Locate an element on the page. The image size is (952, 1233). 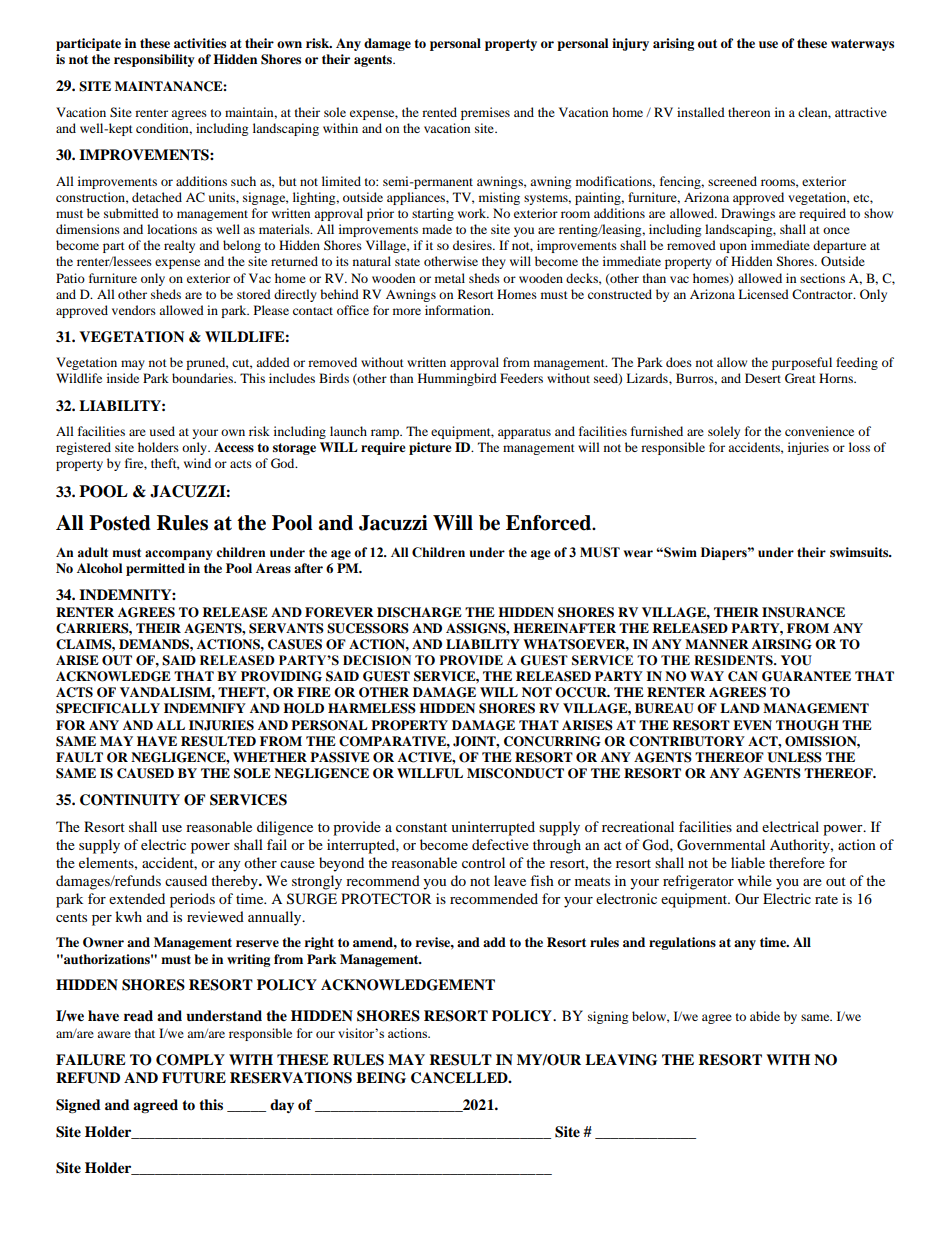
UNLESS is located at coordinates (794, 757).
